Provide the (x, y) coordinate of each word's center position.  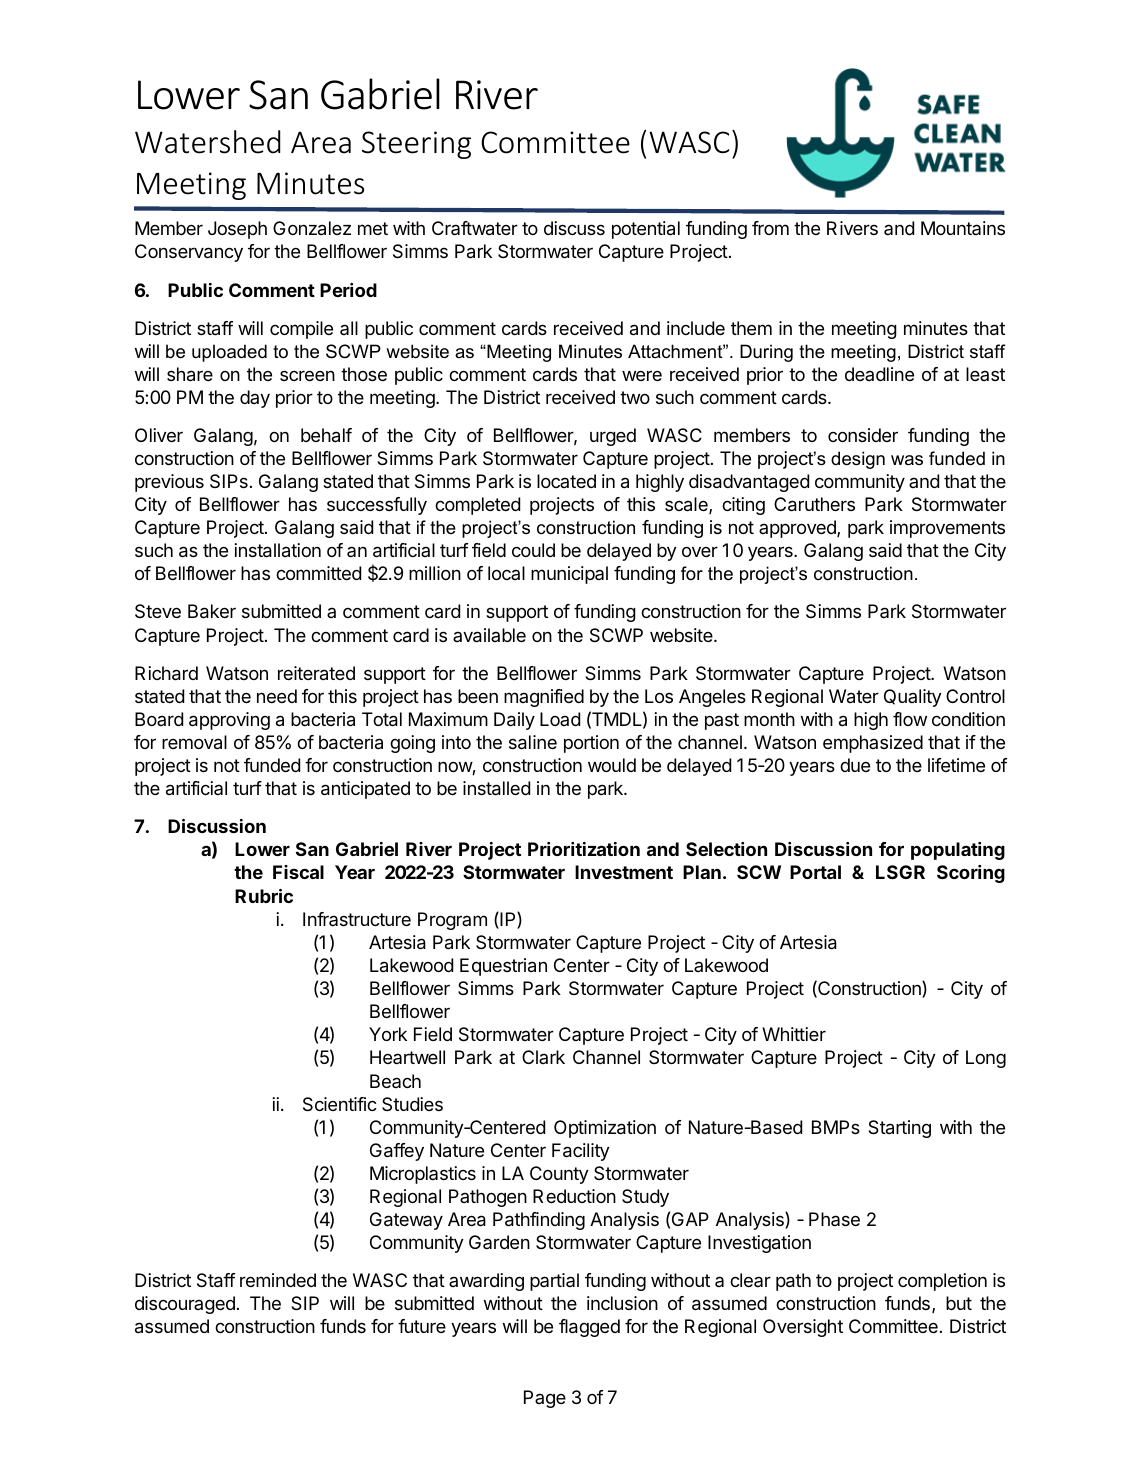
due (855, 765)
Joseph (237, 230)
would (612, 765)
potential (646, 230)
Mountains (963, 228)
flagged (589, 1328)
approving (229, 721)
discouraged (185, 1305)
